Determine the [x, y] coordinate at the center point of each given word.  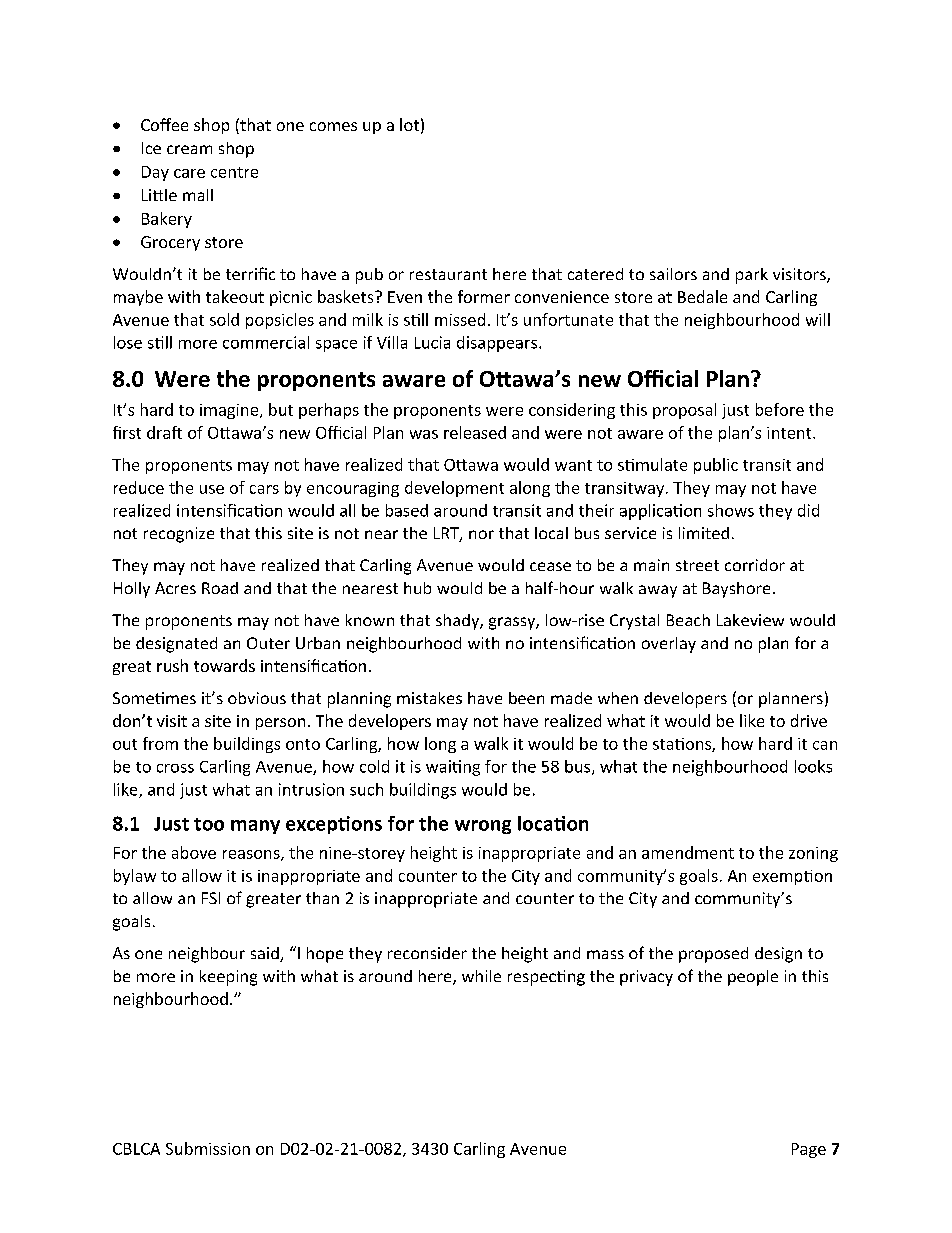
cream [189, 149]
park [752, 276]
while [481, 976]
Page [809, 1150]
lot [409, 124]
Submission [208, 1148]
